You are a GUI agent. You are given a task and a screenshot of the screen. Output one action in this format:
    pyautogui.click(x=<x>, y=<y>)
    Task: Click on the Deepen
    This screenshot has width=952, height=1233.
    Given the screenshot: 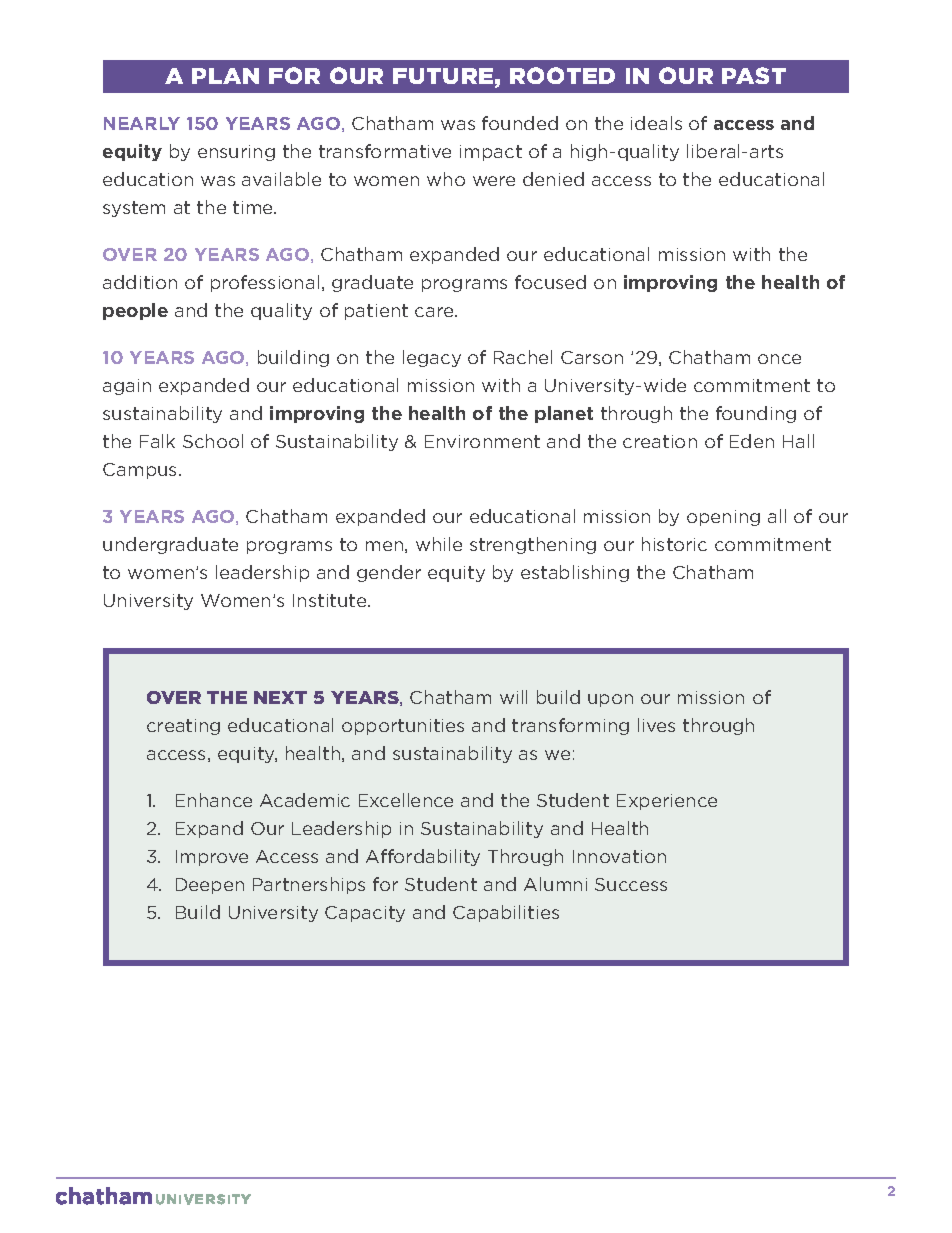 What is the action you would take?
    pyautogui.click(x=210, y=886)
